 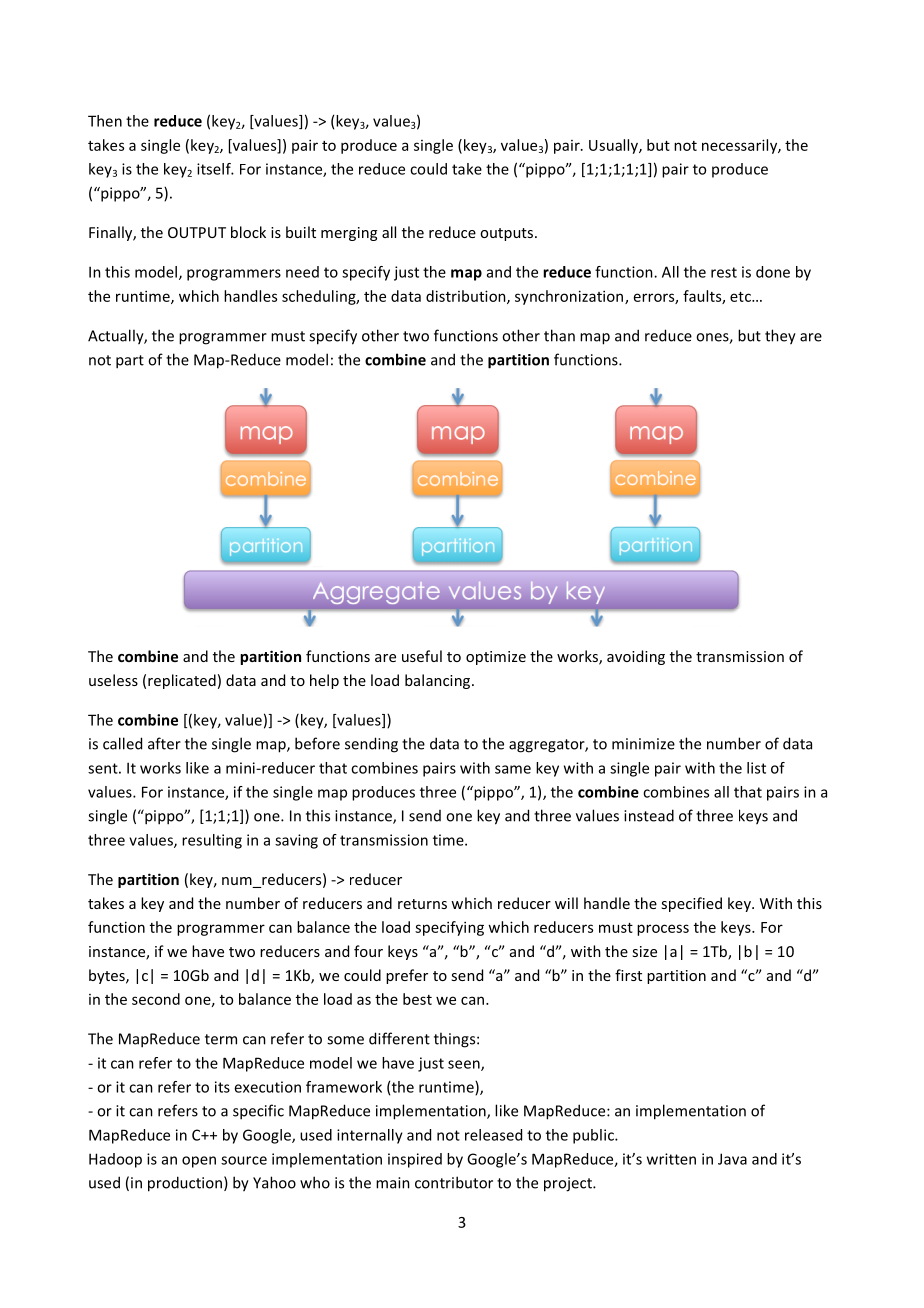 What do you see at coordinates (724, 272) in the page?
I see `rest` at bounding box center [724, 272].
